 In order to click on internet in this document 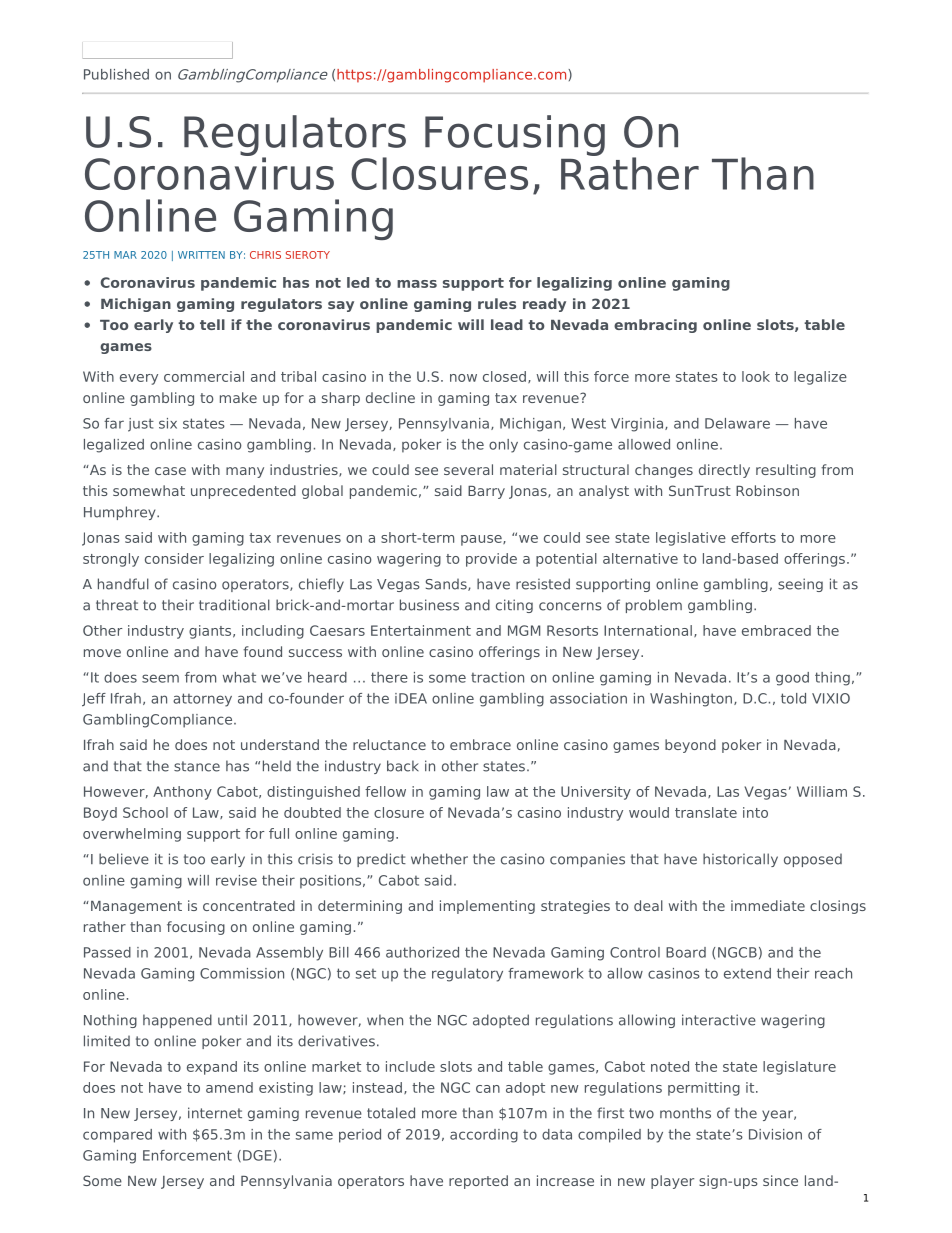, I will do `click(215, 1113)`.
